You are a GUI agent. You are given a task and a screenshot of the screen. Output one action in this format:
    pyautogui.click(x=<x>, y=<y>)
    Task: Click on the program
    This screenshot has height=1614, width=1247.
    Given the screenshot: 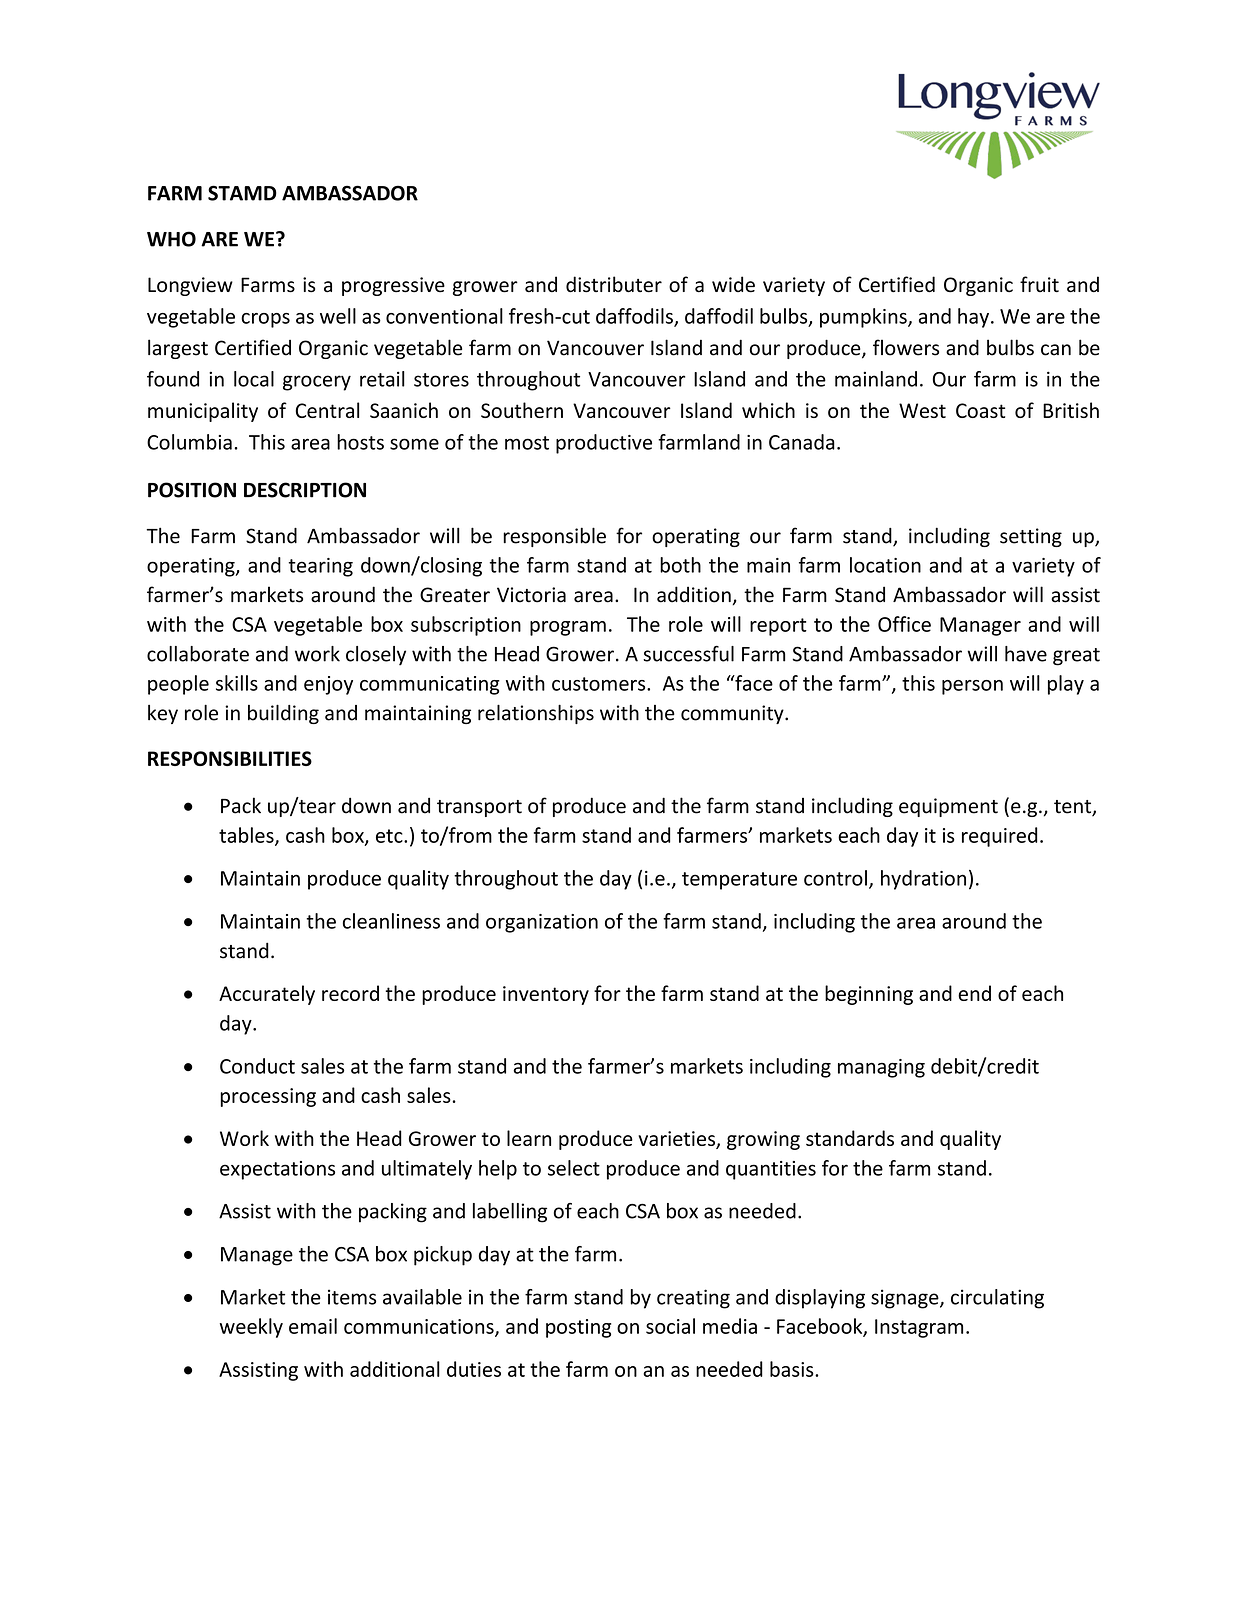 What is the action you would take?
    pyautogui.click(x=568, y=628)
